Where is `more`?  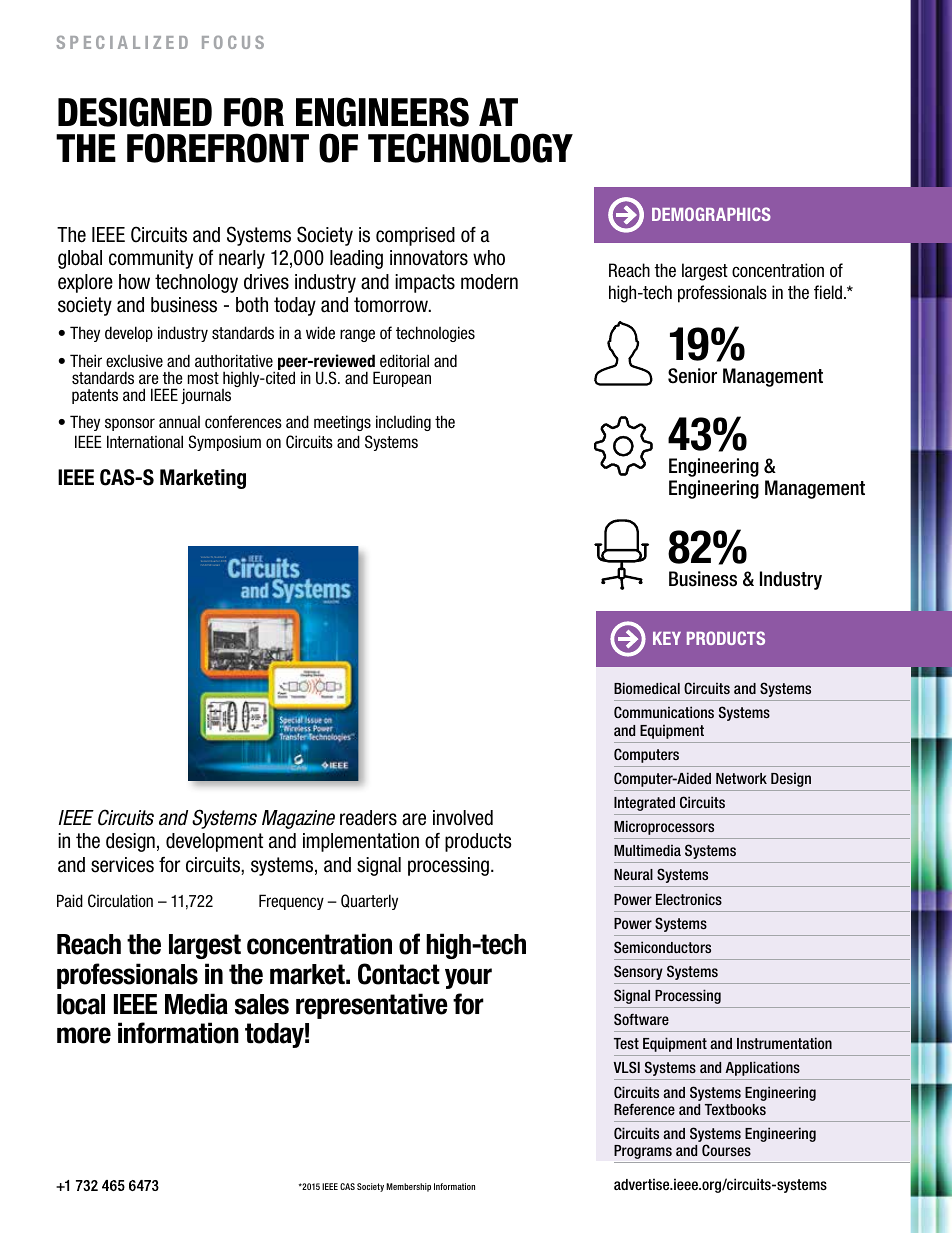 more is located at coordinates (84, 1035).
